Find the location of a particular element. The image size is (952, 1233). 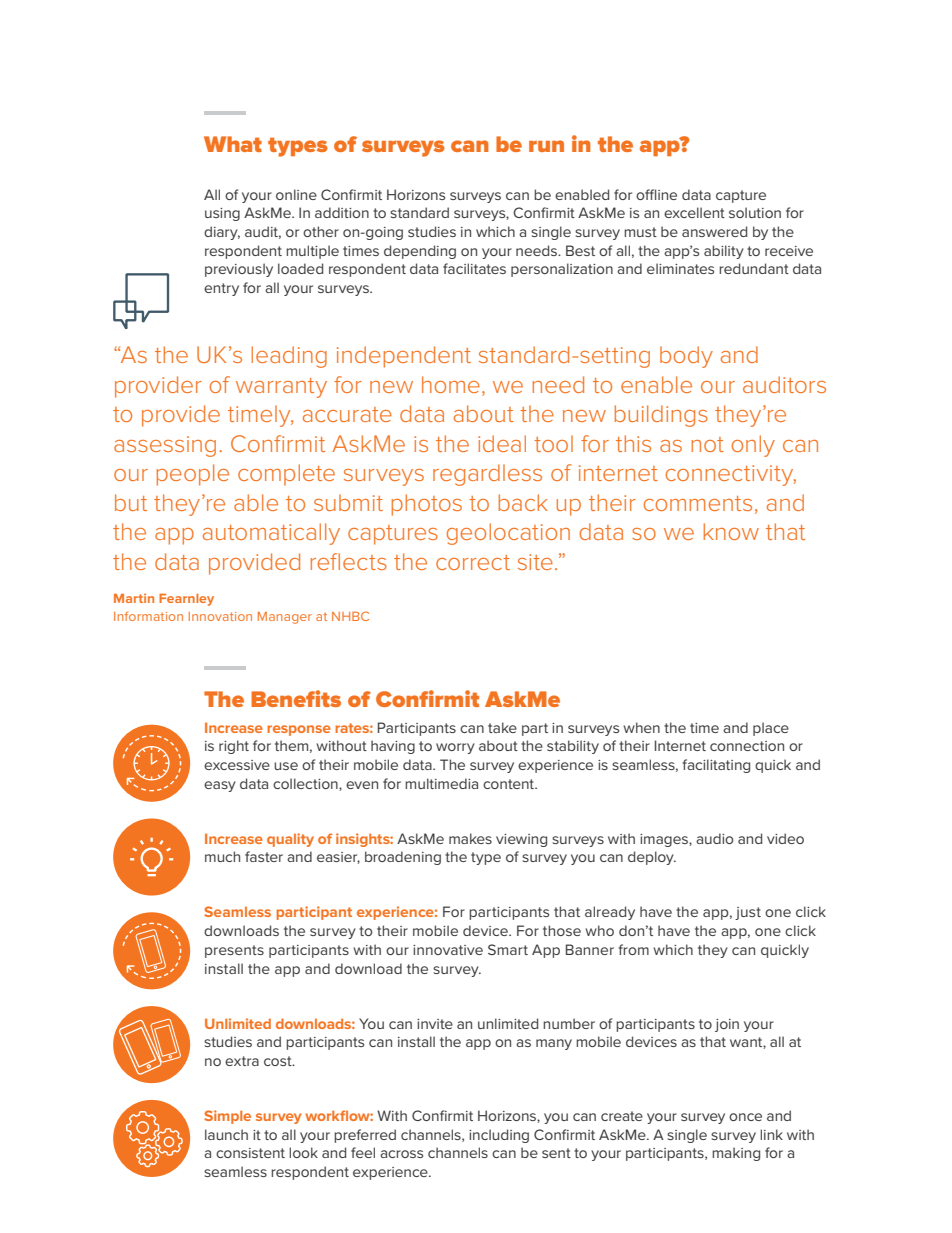

once is located at coordinates (745, 1117).
